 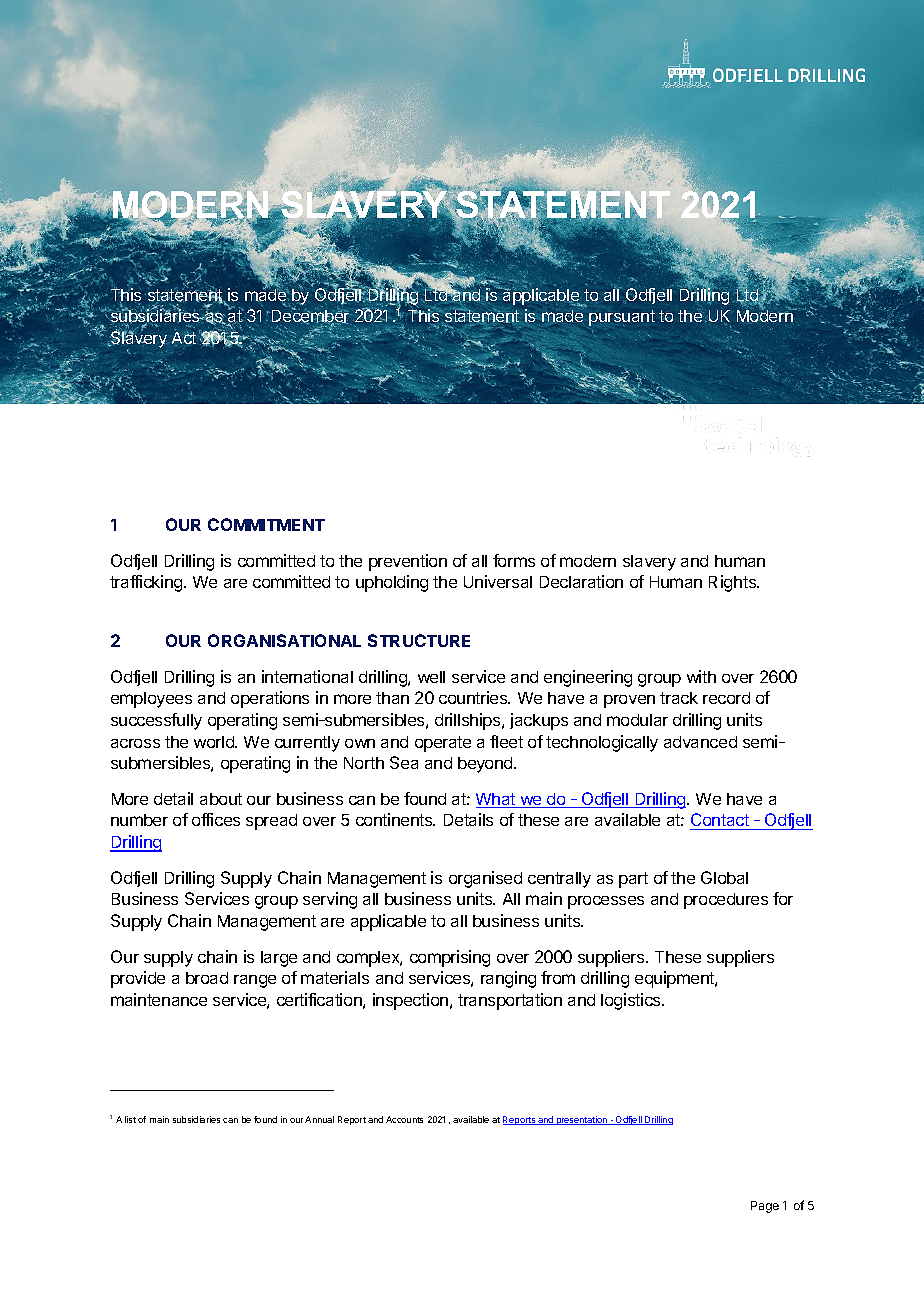 What do you see at coordinates (443, 744) in the screenshot?
I see `operate` at bounding box center [443, 744].
